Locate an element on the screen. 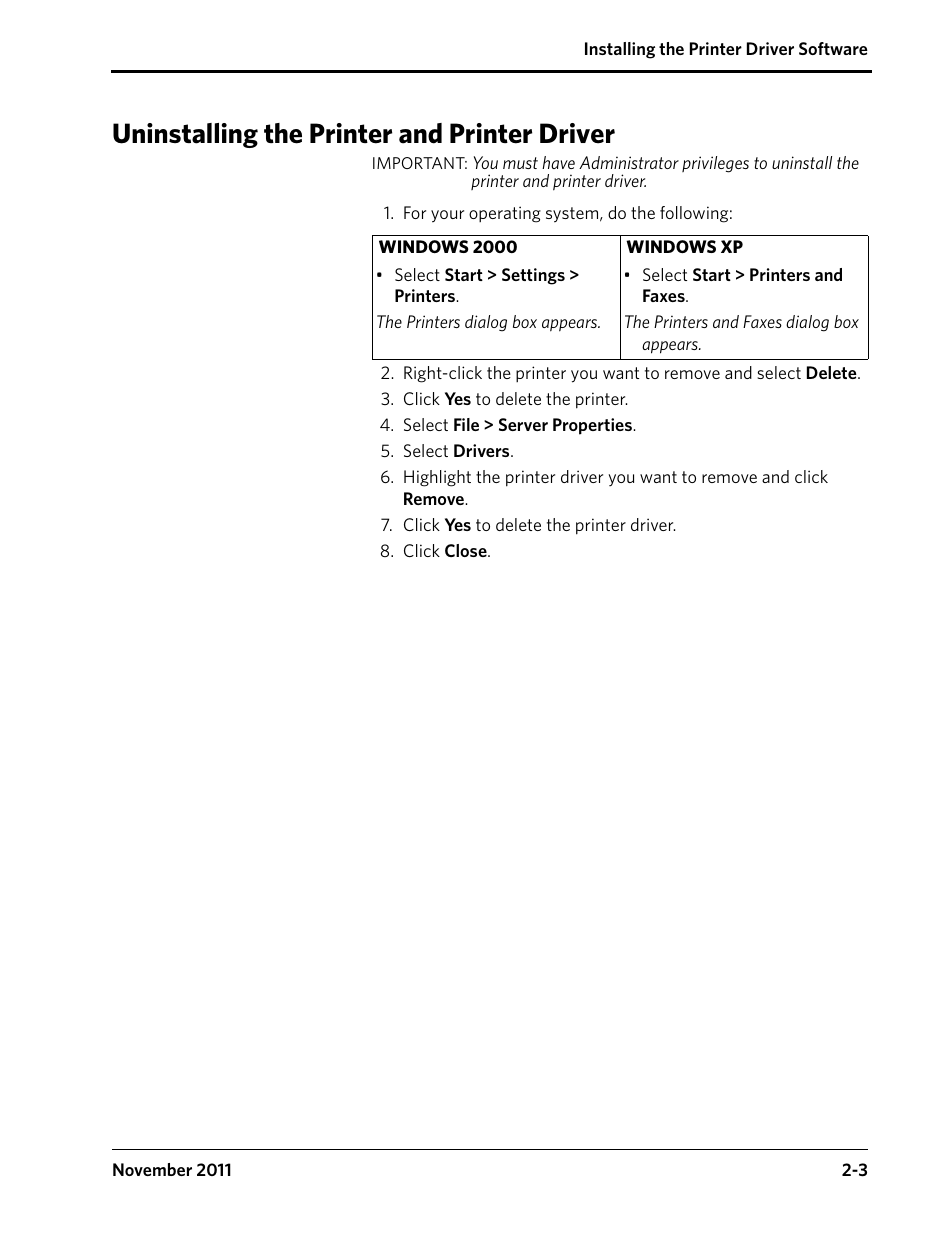 Image resolution: width=952 pixels, height=1233 pixels. Properties is located at coordinates (593, 426).
